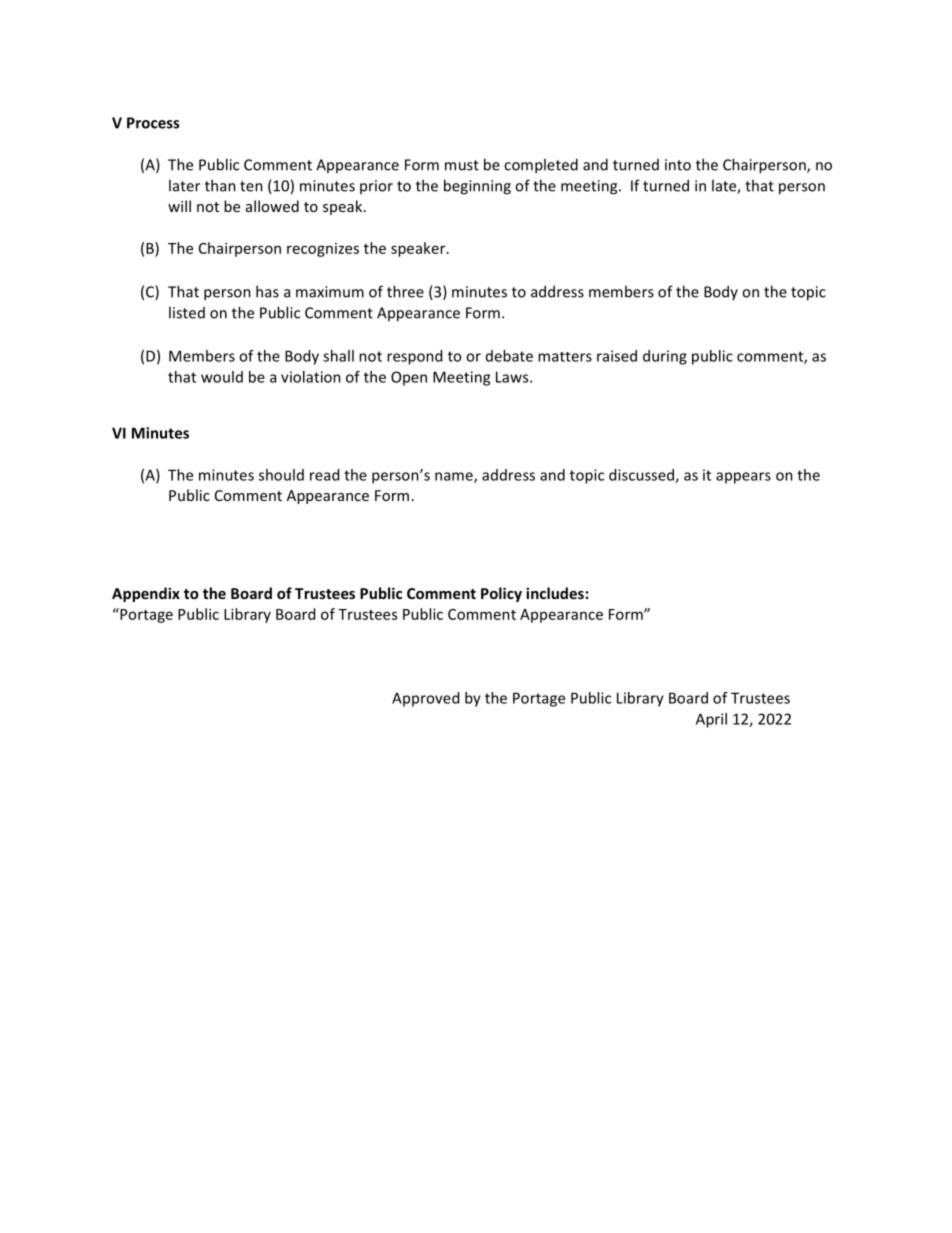  Describe the element at coordinates (425, 699) in the image. I see `Approved` at that location.
